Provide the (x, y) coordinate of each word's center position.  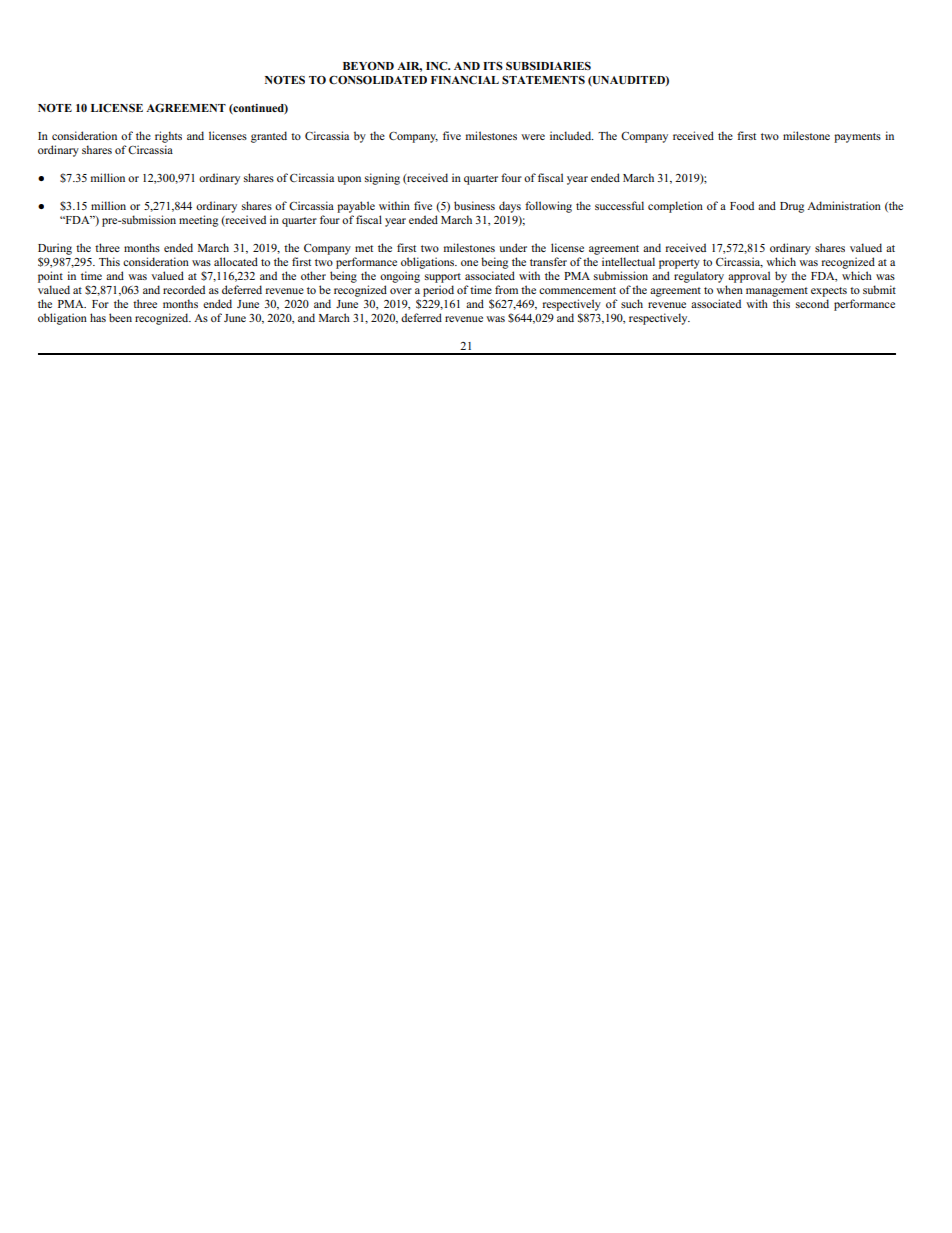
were (533, 137)
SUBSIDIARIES (548, 66)
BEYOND (368, 66)
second (812, 303)
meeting (198, 221)
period (438, 291)
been (120, 317)
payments (857, 138)
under (513, 247)
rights (168, 137)
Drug (792, 207)
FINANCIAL (465, 79)
